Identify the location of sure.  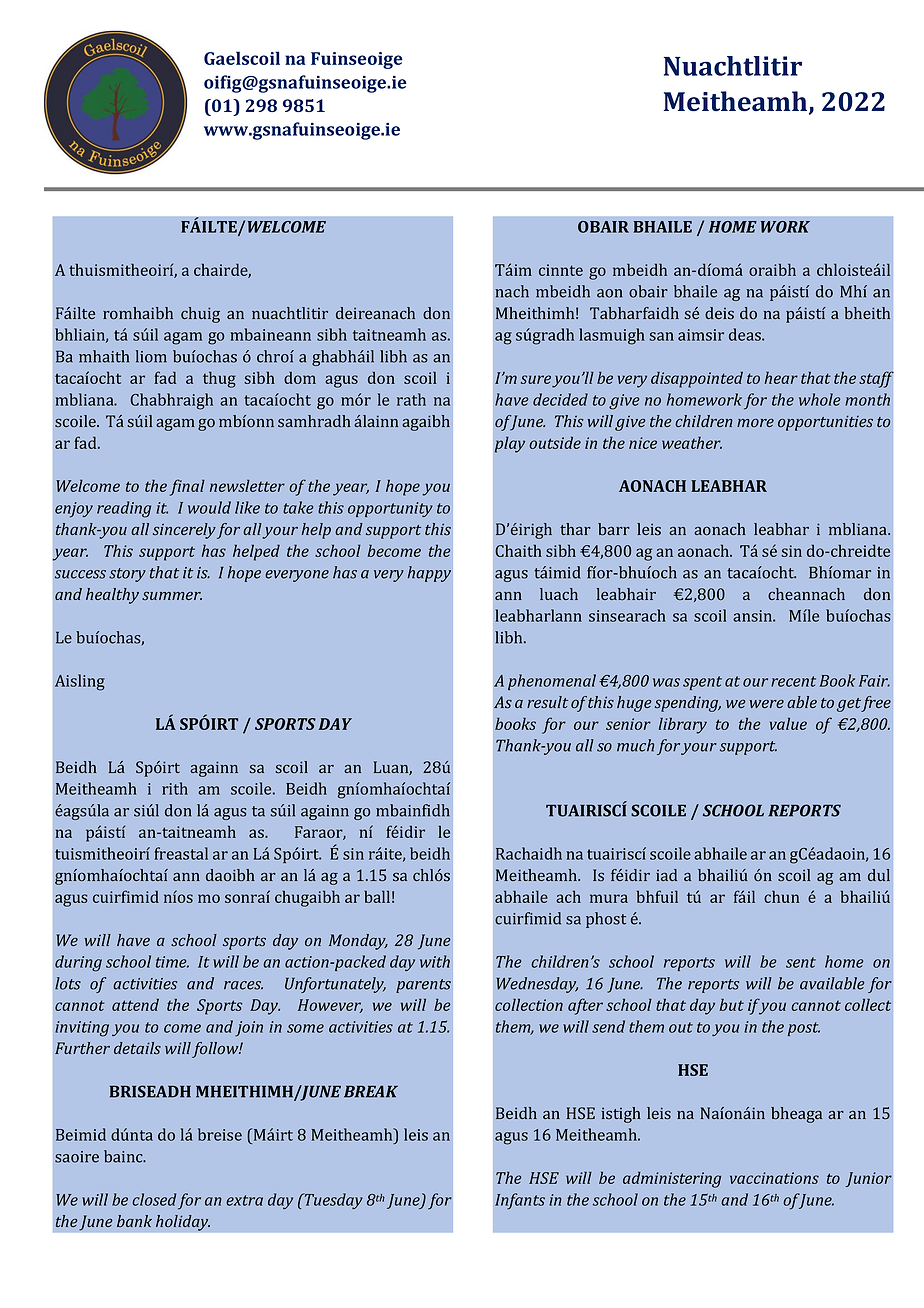
(536, 379).
